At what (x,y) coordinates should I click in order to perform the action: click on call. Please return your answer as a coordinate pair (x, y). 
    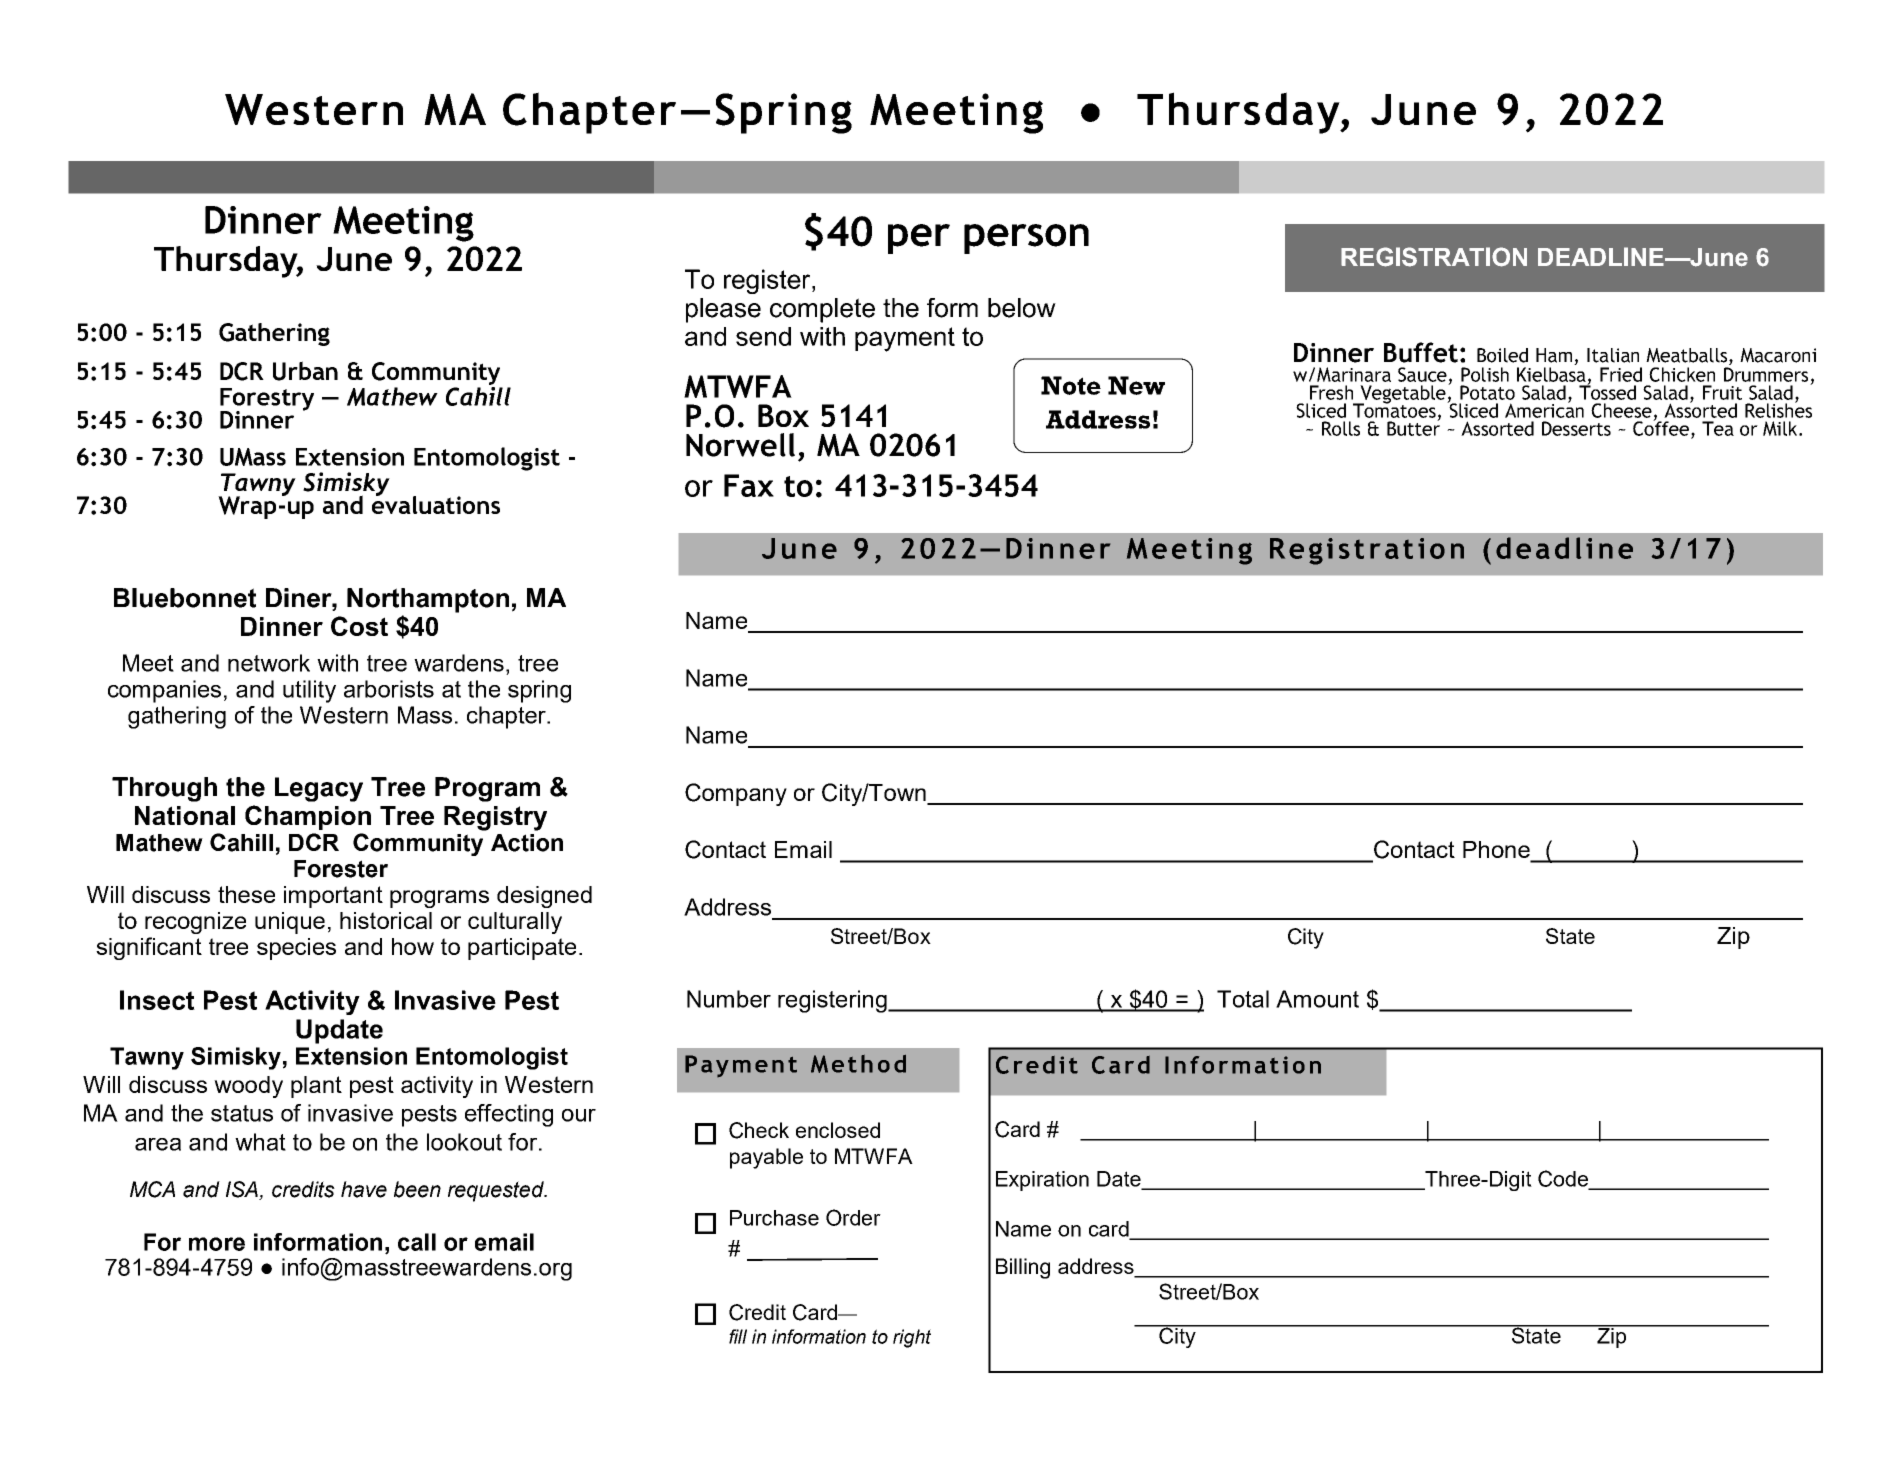
    Looking at the image, I should click on (417, 1242).
